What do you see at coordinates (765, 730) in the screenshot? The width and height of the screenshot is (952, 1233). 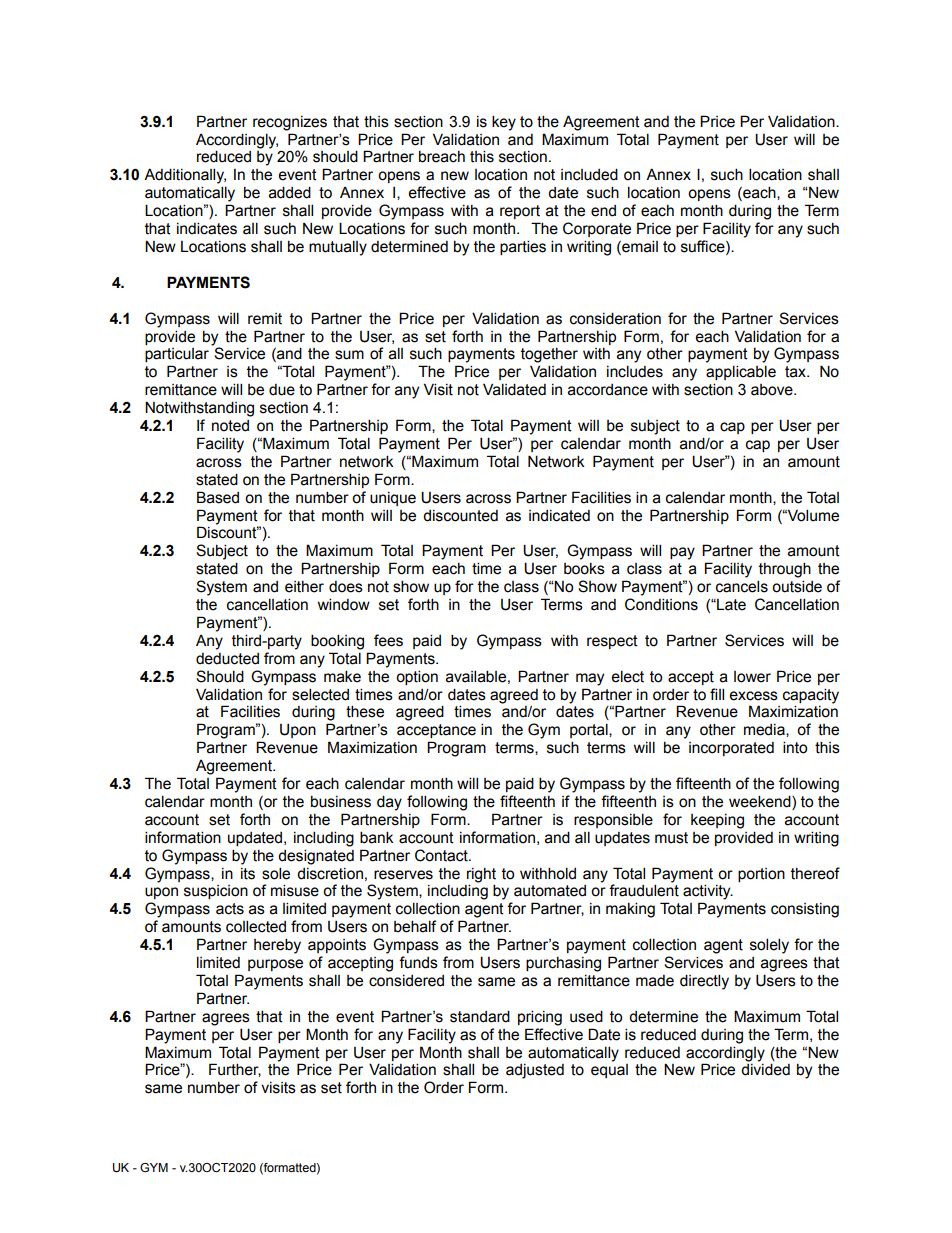 I see `media` at bounding box center [765, 730].
